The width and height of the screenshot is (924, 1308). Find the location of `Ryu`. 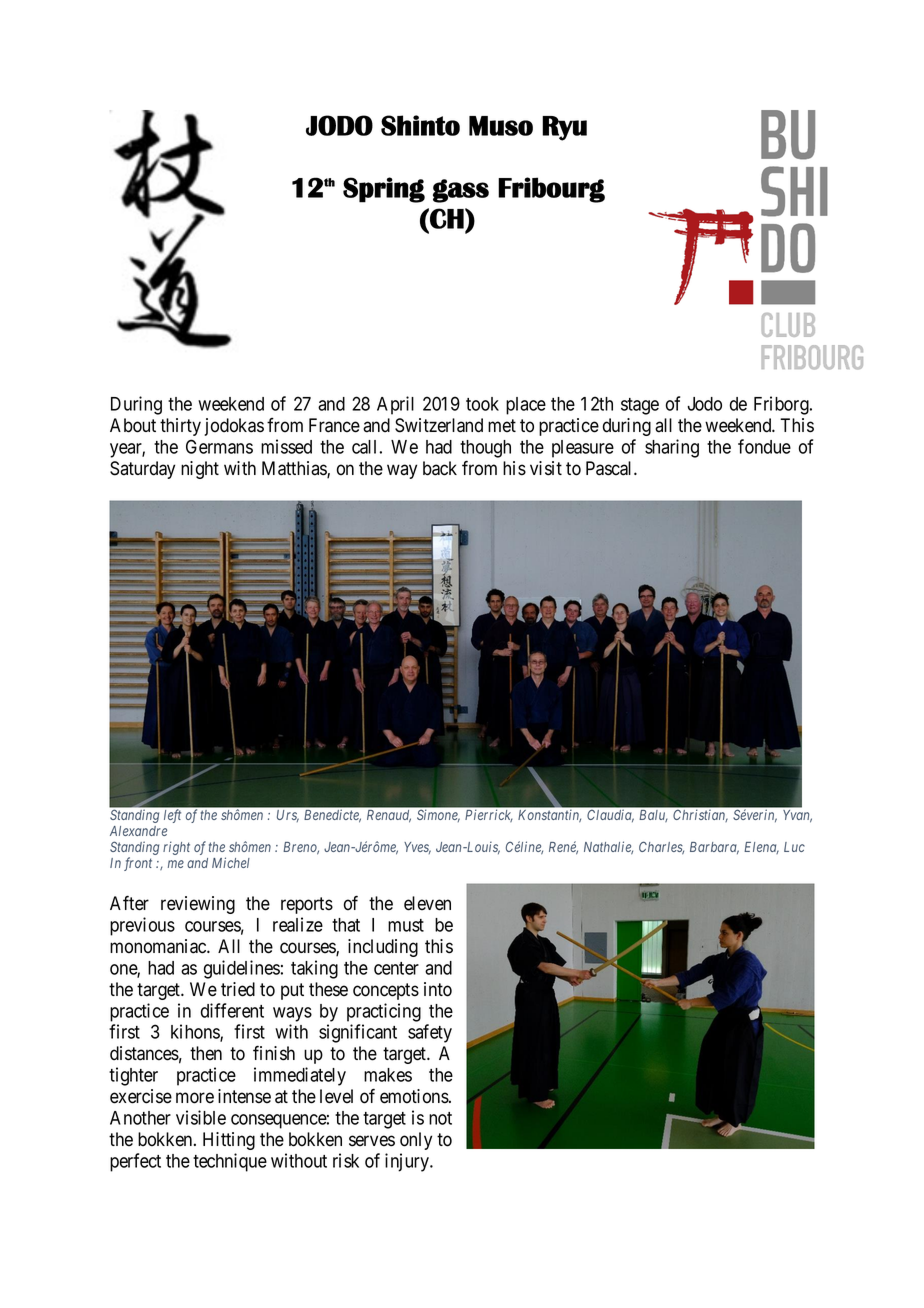

Ryu is located at coordinates (564, 128).
